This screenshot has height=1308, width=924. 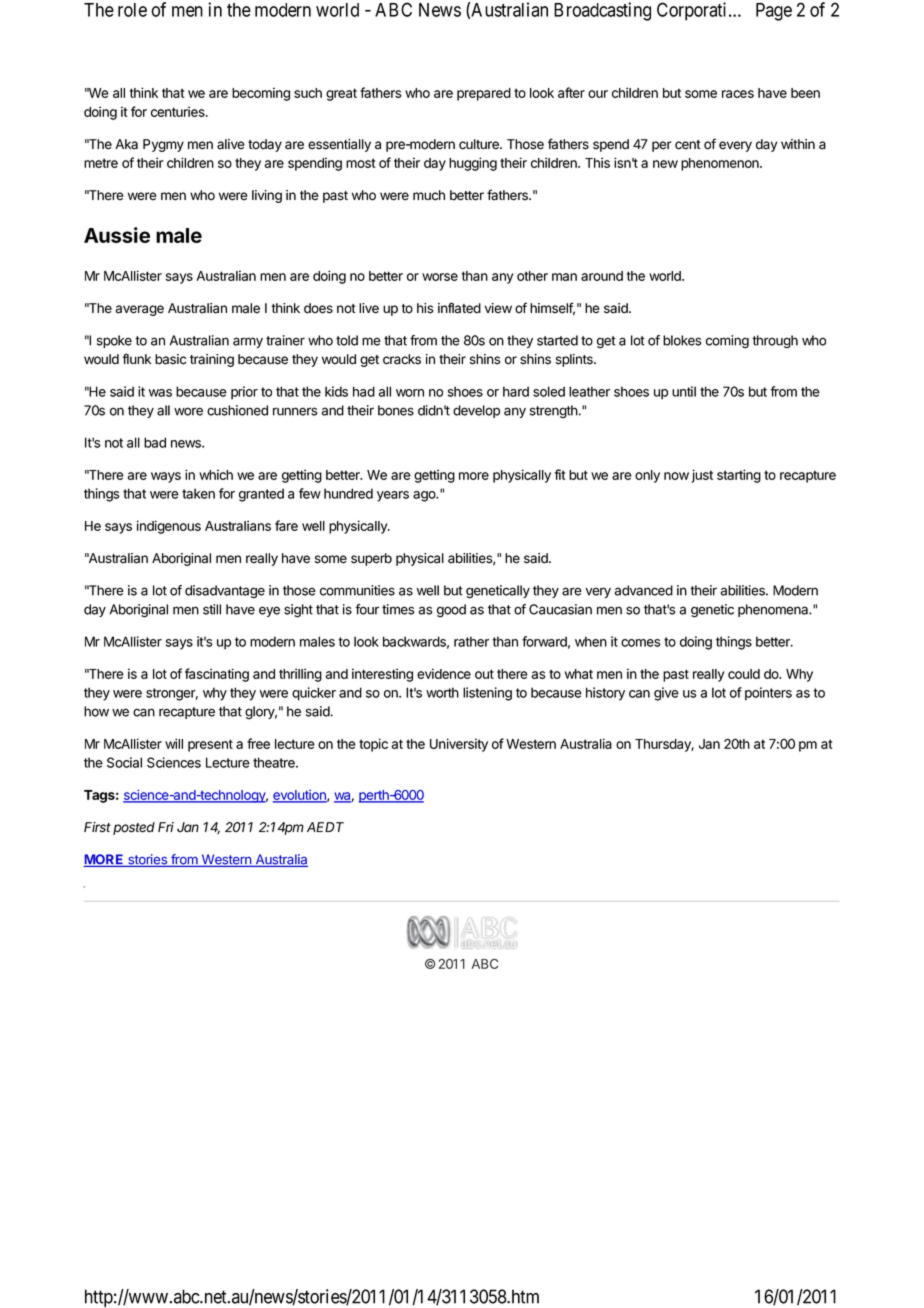 I want to click on indigenous, so click(x=169, y=527).
